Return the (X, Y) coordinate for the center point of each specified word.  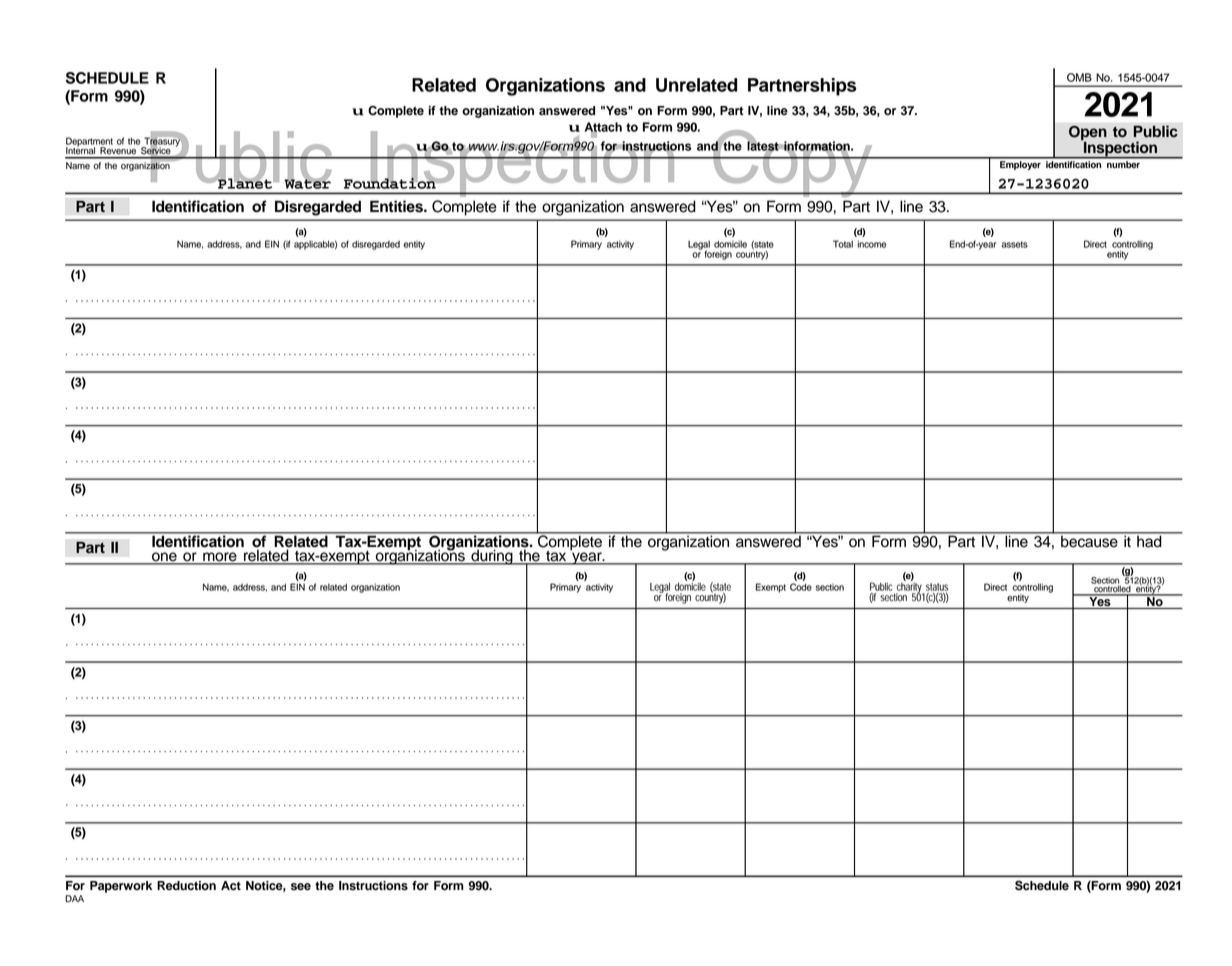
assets (1014, 244)
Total (843, 244)
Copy (793, 163)
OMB (1079, 77)
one (164, 558)
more (220, 558)
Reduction (186, 885)
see (301, 887)
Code (801, 587)
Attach (603, 128)
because (1089, 540)
